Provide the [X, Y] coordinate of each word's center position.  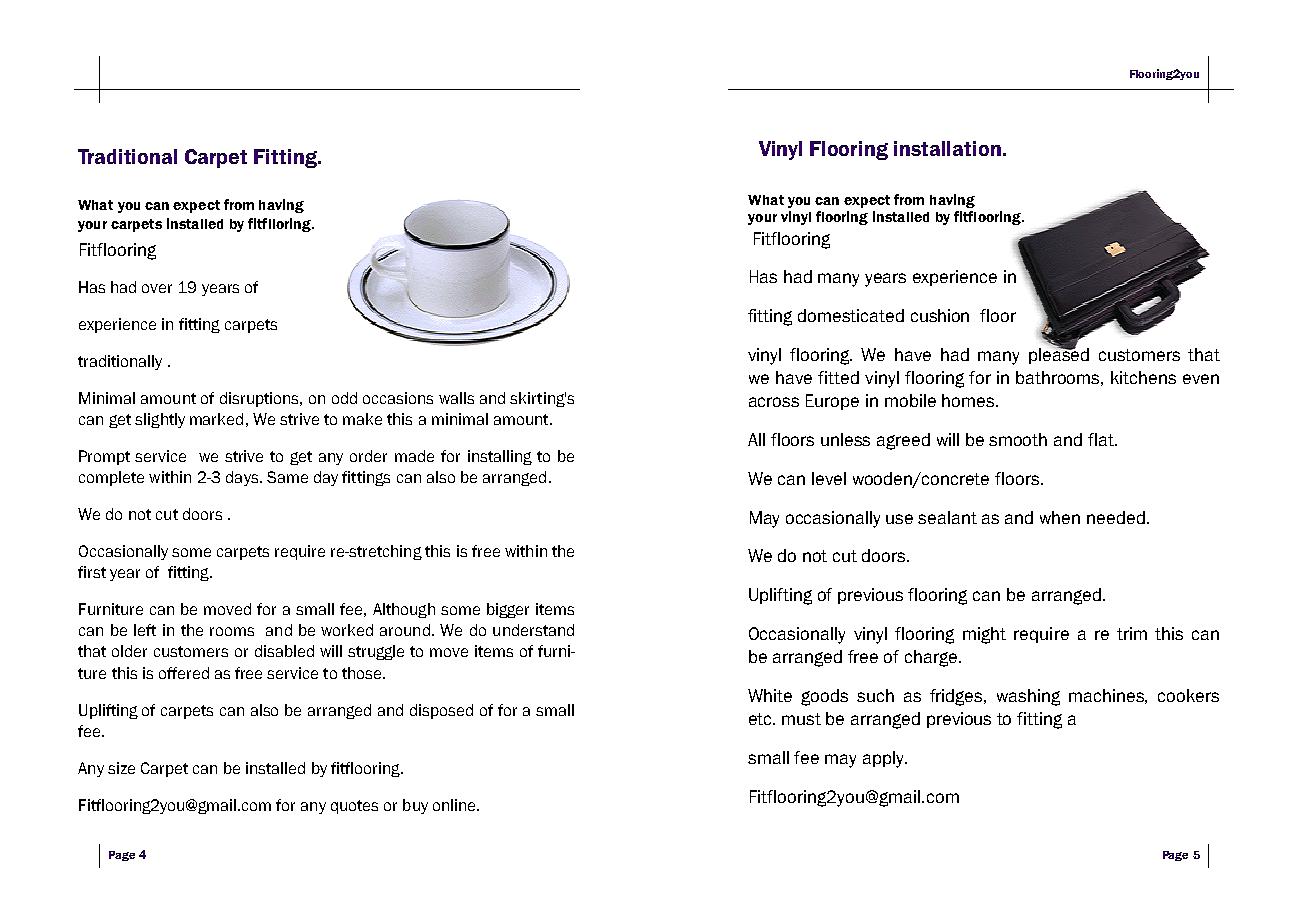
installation [947, 148]
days [243, 478]
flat [1102, 439]
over [157, 288]
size [121, 768]
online [455, 805]
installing [500, 457]
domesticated [851, 315]
